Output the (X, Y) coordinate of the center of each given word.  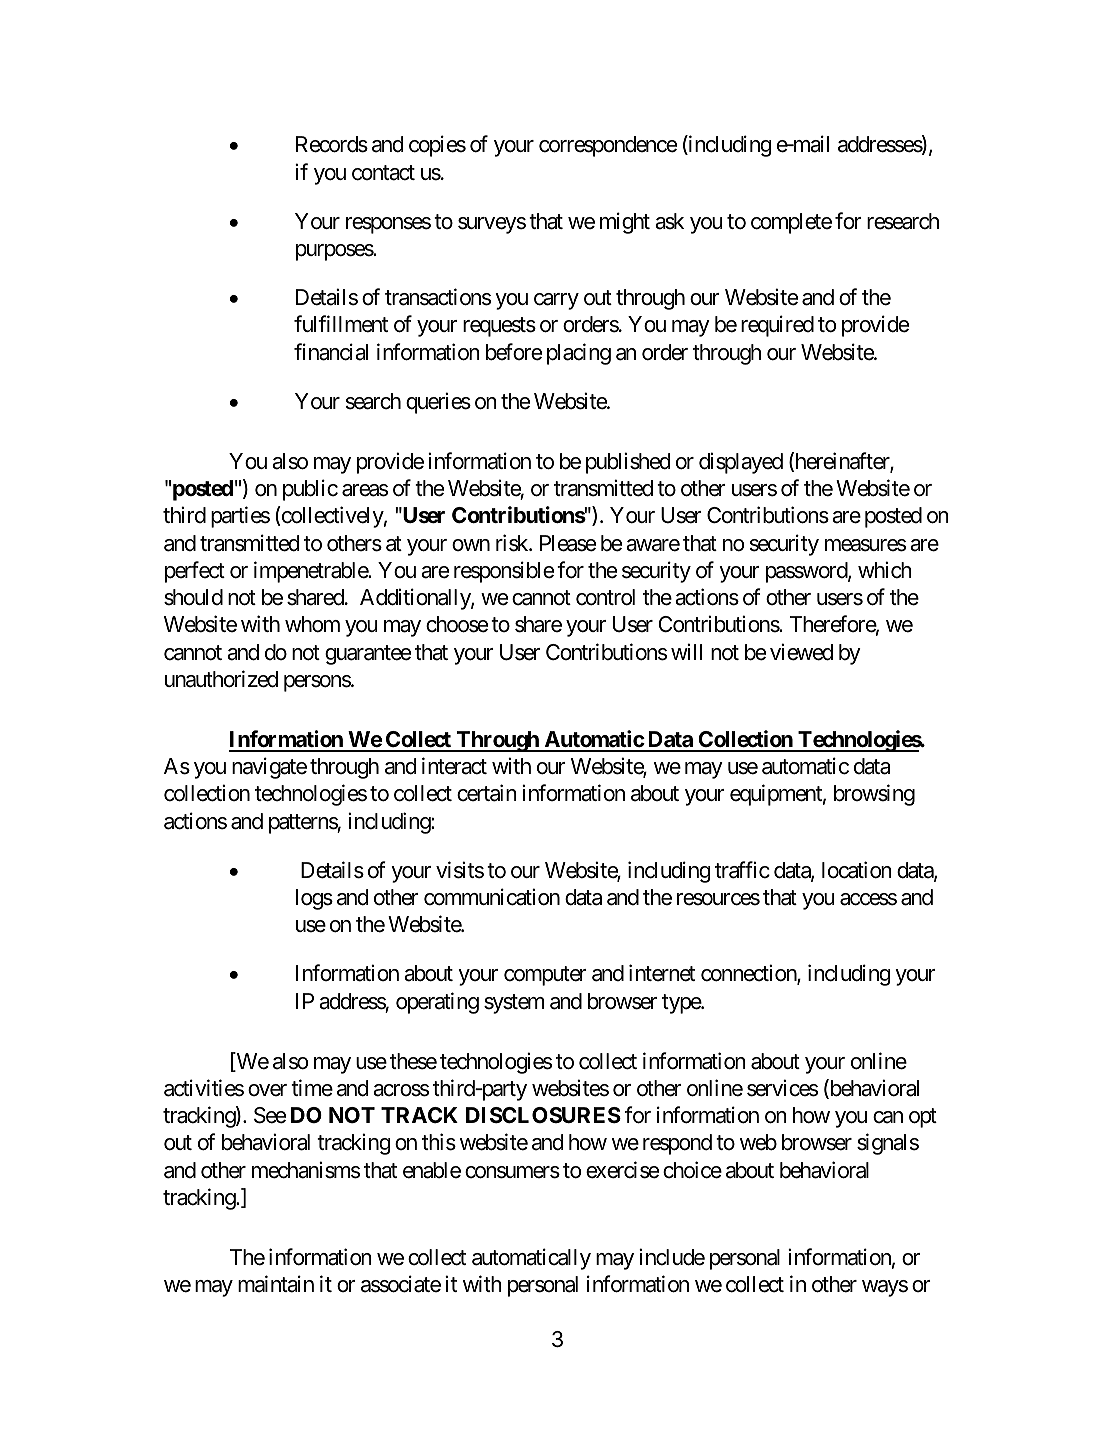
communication (492, 897)
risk (513, 543)
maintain (276, 1284)
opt (923, 1118)
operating (437, 1003)
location (857, 870)
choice (692, 1170)
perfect (195, 572)
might (625, 223)
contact (383, 173)
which (885, 570)
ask (669, 221)
